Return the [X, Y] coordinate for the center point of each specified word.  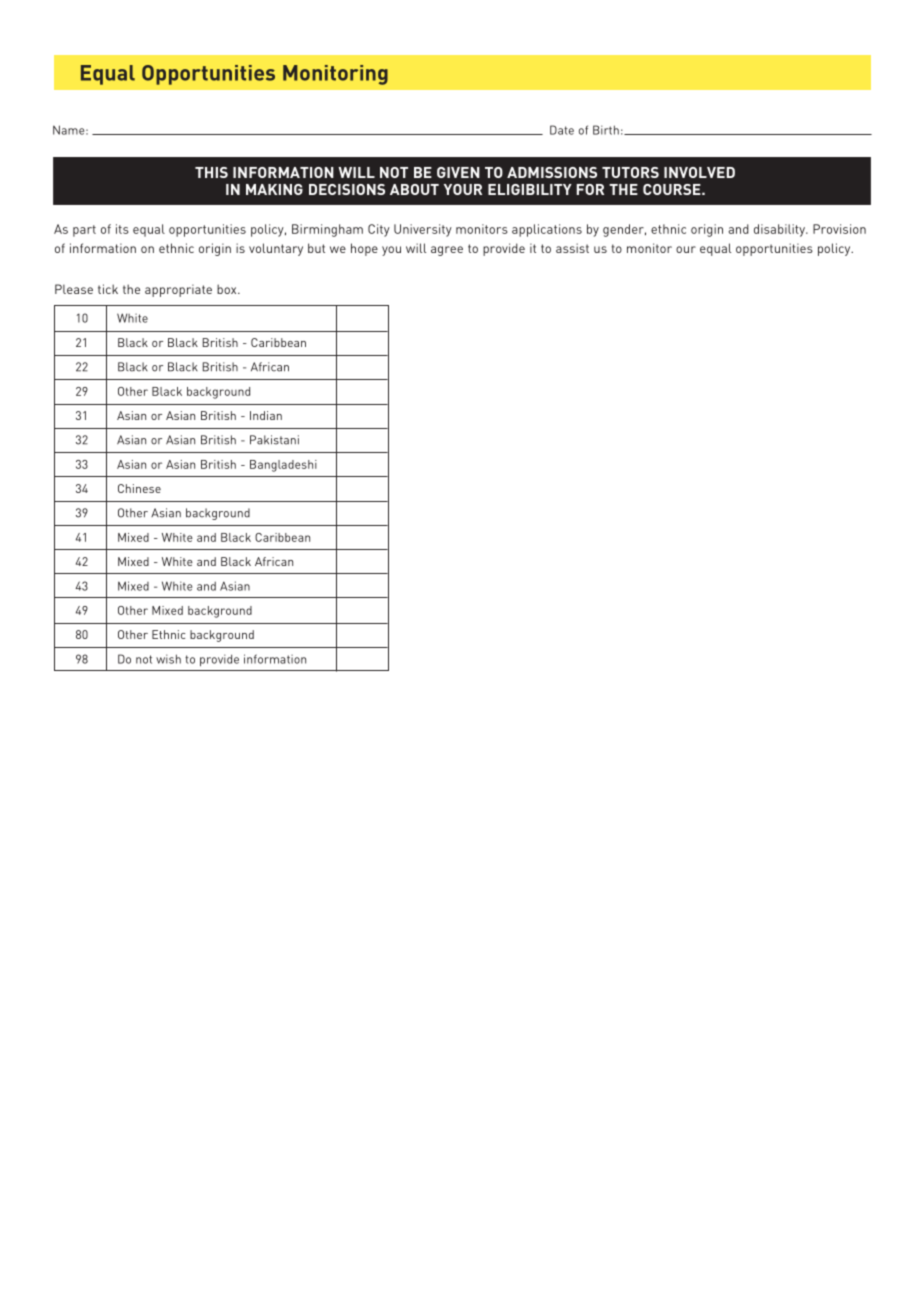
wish [168, 659]
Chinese [139, 488]
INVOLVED [699, 172]
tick [108, 289]
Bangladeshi [283, 466]
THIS [211, 172]
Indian [266, 415]
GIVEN [458, 172]
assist [572, 248]
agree [447, 251]
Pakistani [274, 440]
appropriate [178, 290]
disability [780, 230]
